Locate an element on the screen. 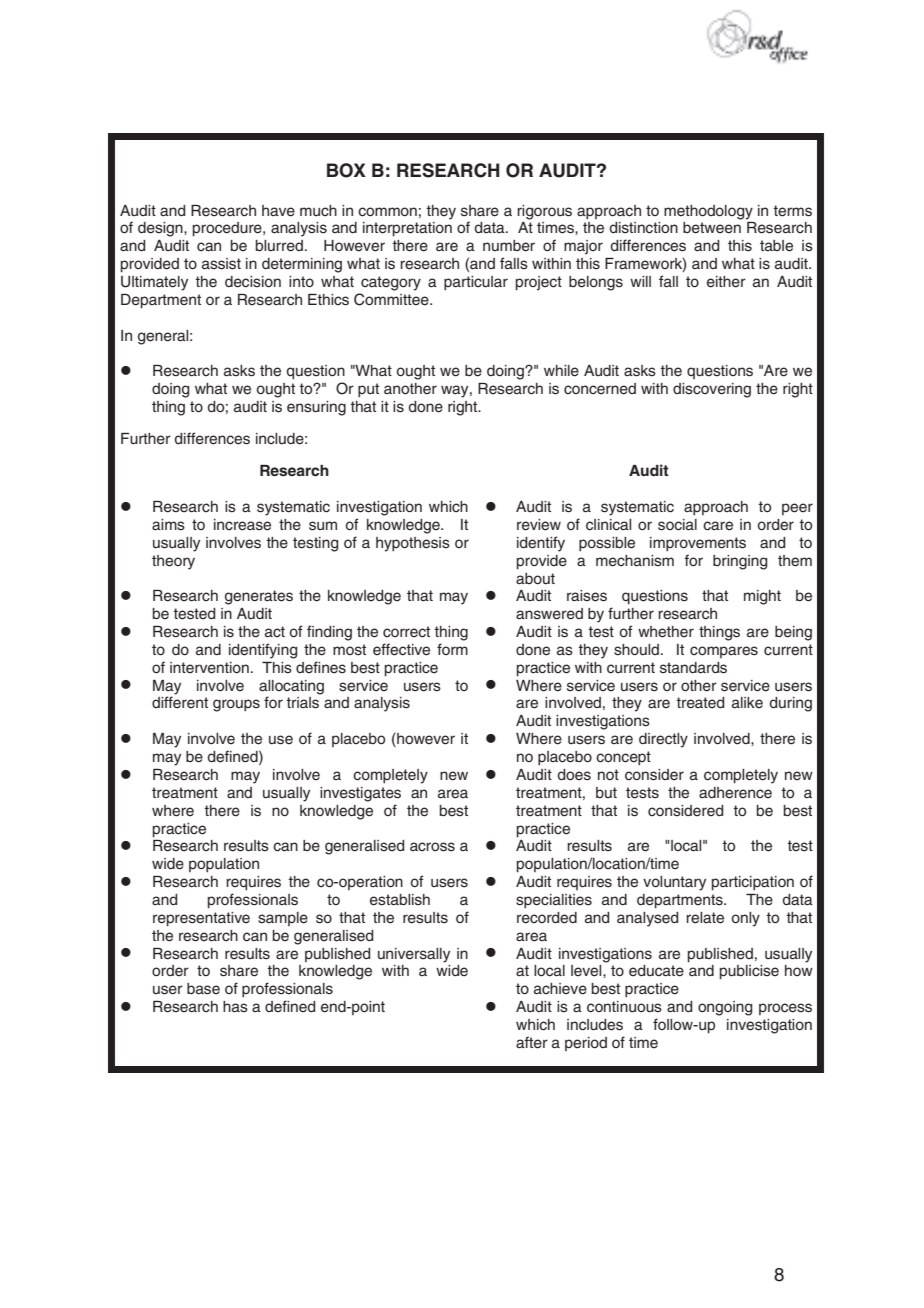 The width and height of the screenshot is (924, 1308). across is located at coordinates (432, 847).
